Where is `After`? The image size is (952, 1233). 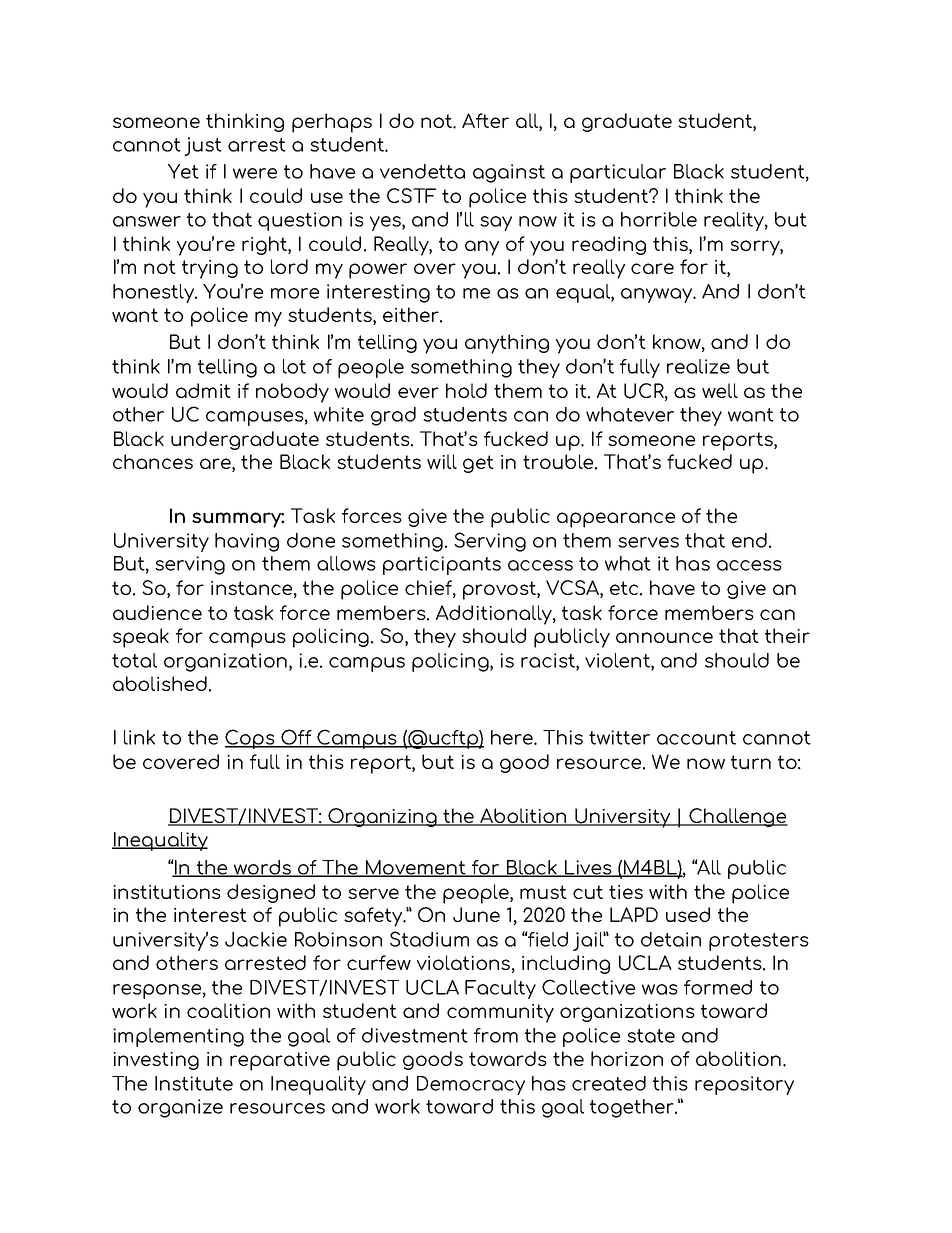
After is located at coordinates (485, 120).
